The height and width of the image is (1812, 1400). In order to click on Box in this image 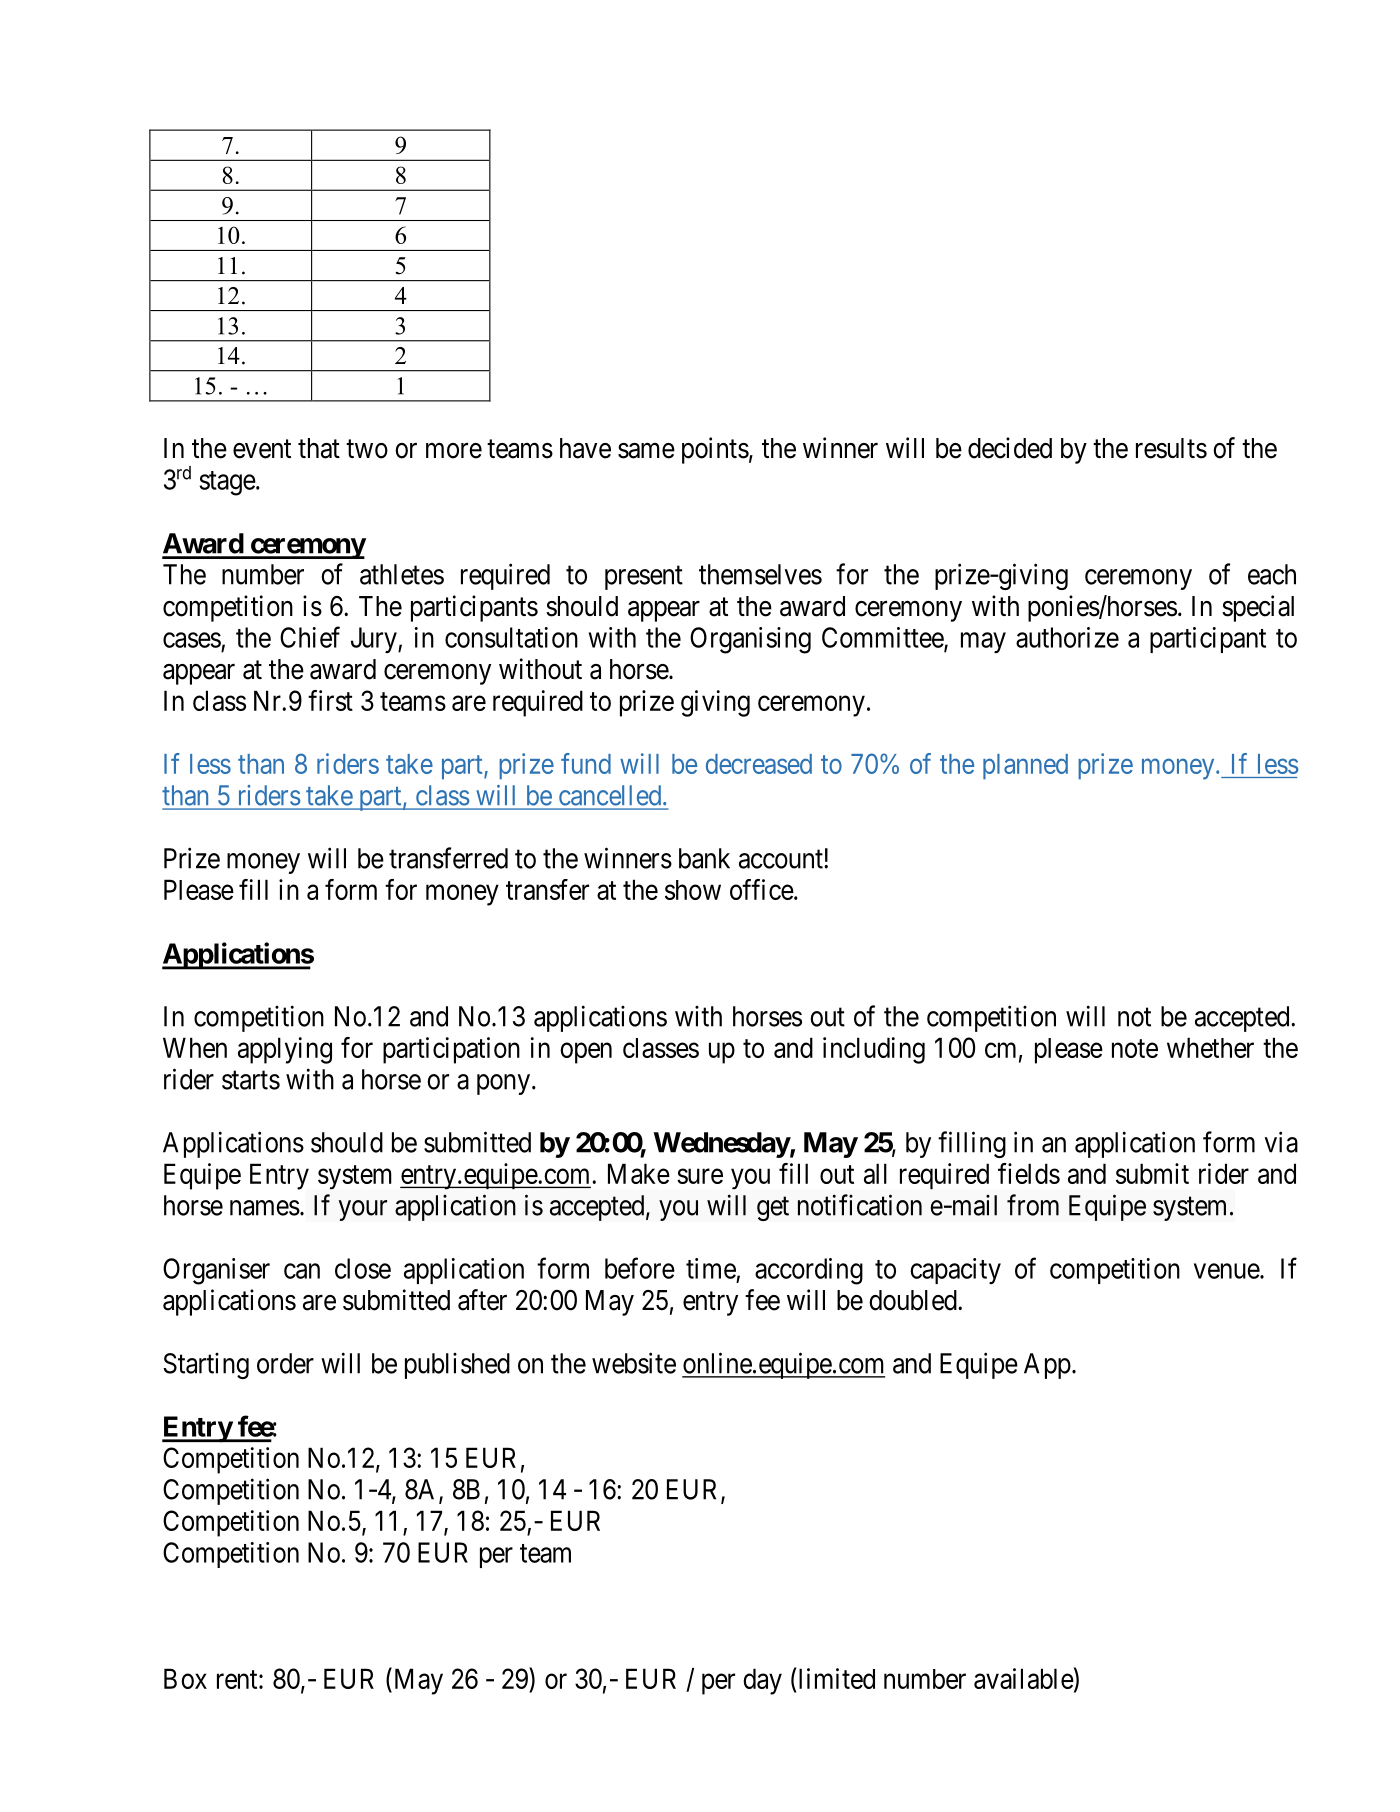, I will do `click(185, 1678)`.
